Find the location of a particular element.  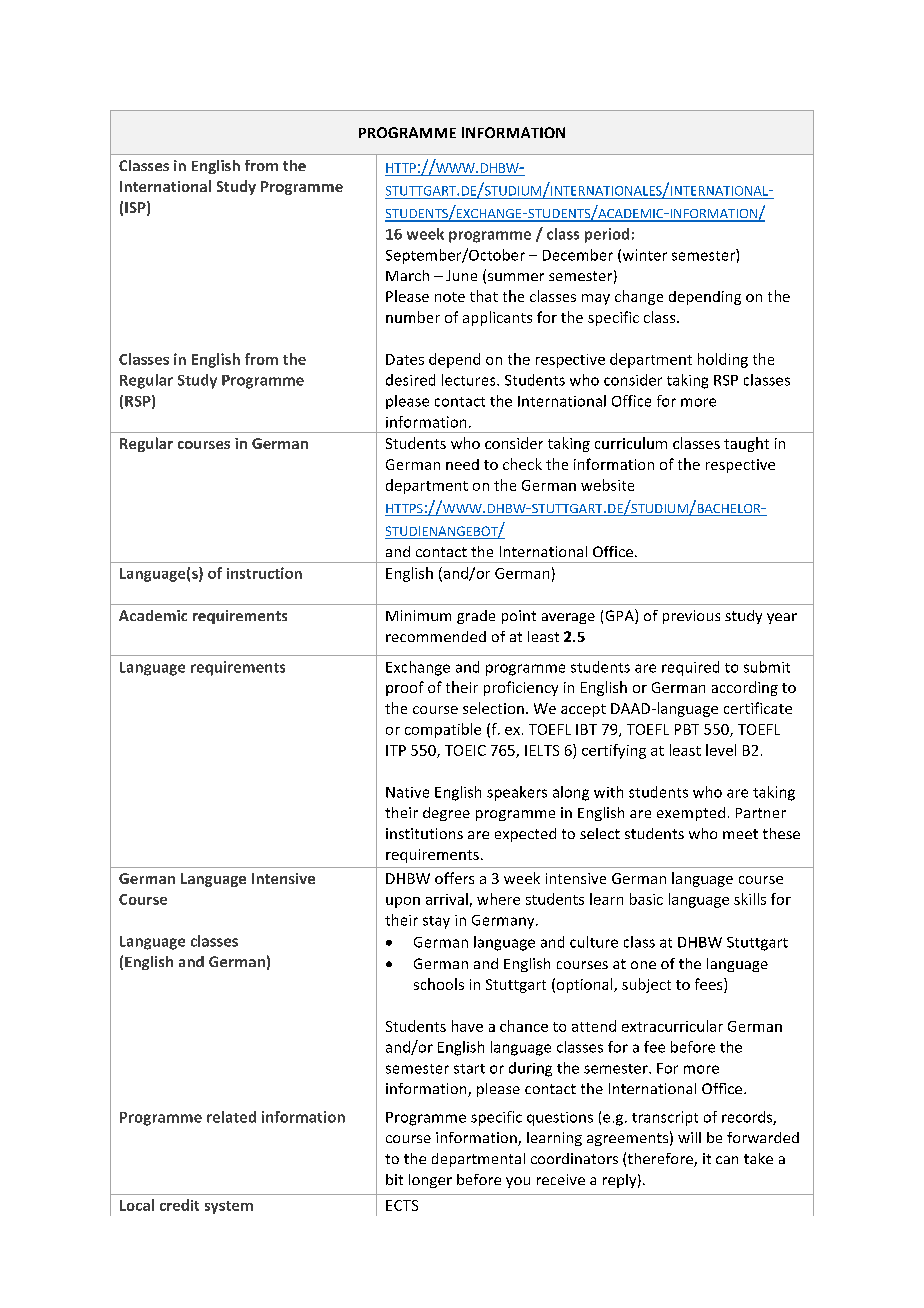

need is located at coordinates (462, 464).
